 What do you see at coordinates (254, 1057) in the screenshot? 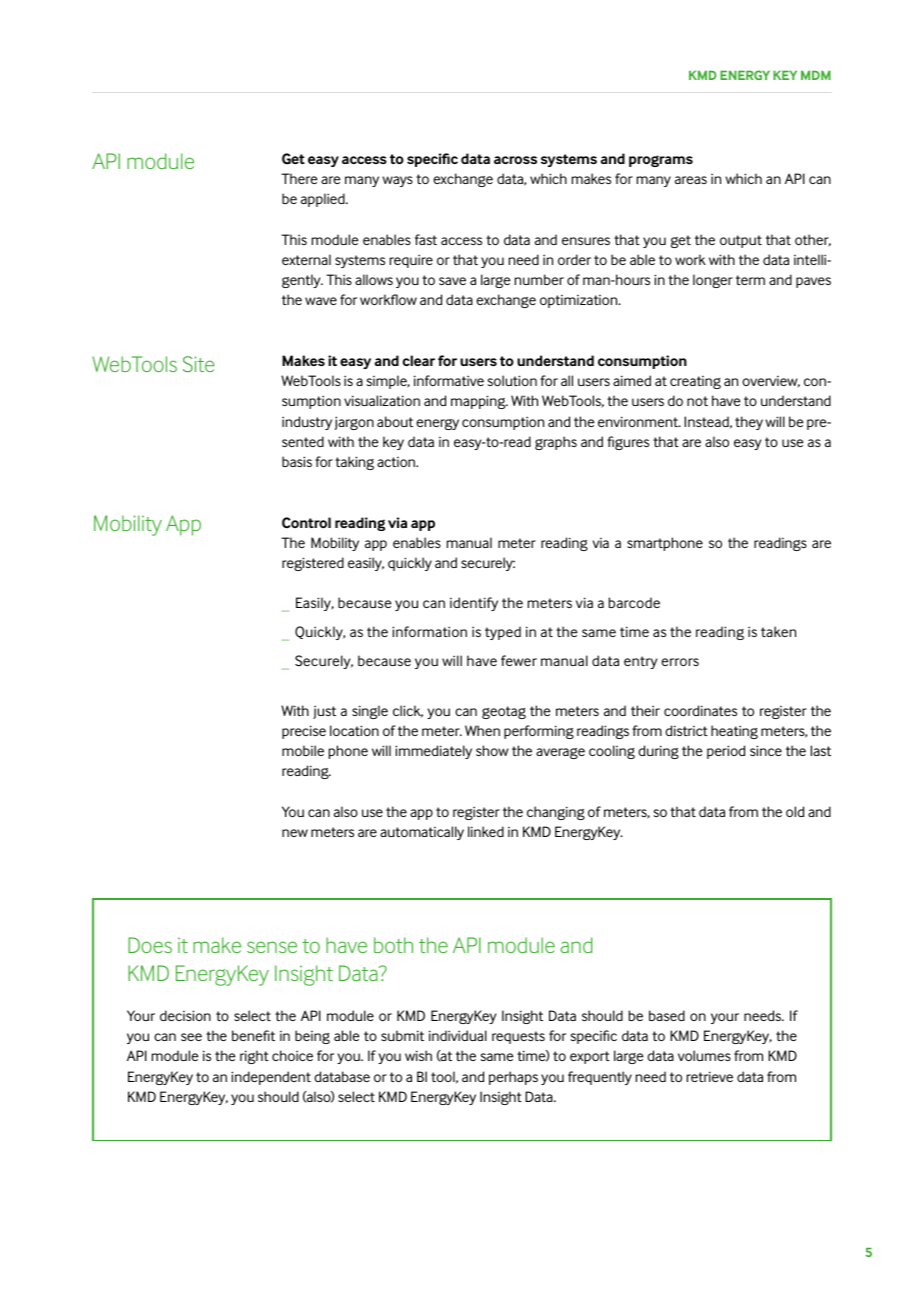
I see `right` at bounding box center [254, 1057].
